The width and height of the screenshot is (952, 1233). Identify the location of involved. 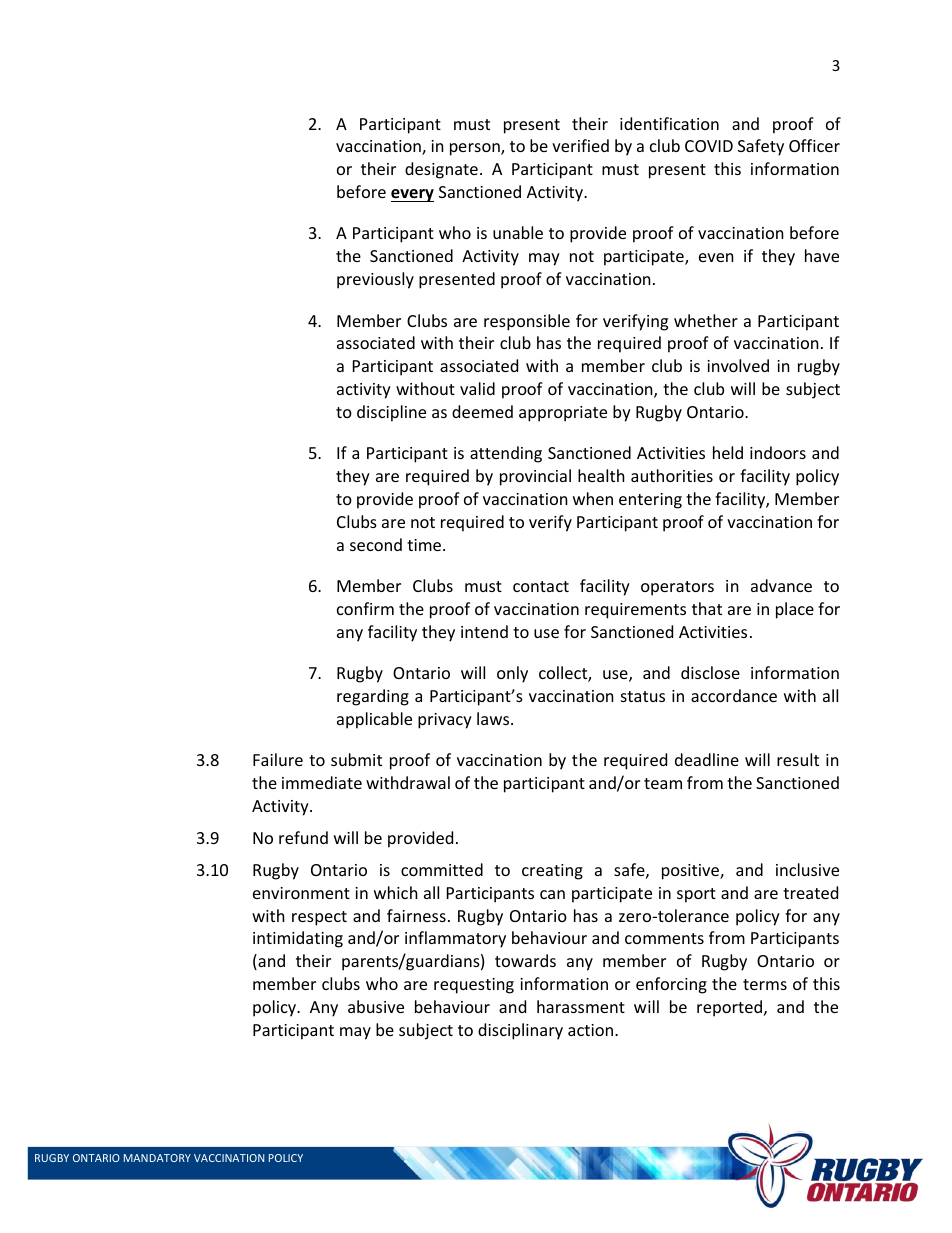
(738, 365).
